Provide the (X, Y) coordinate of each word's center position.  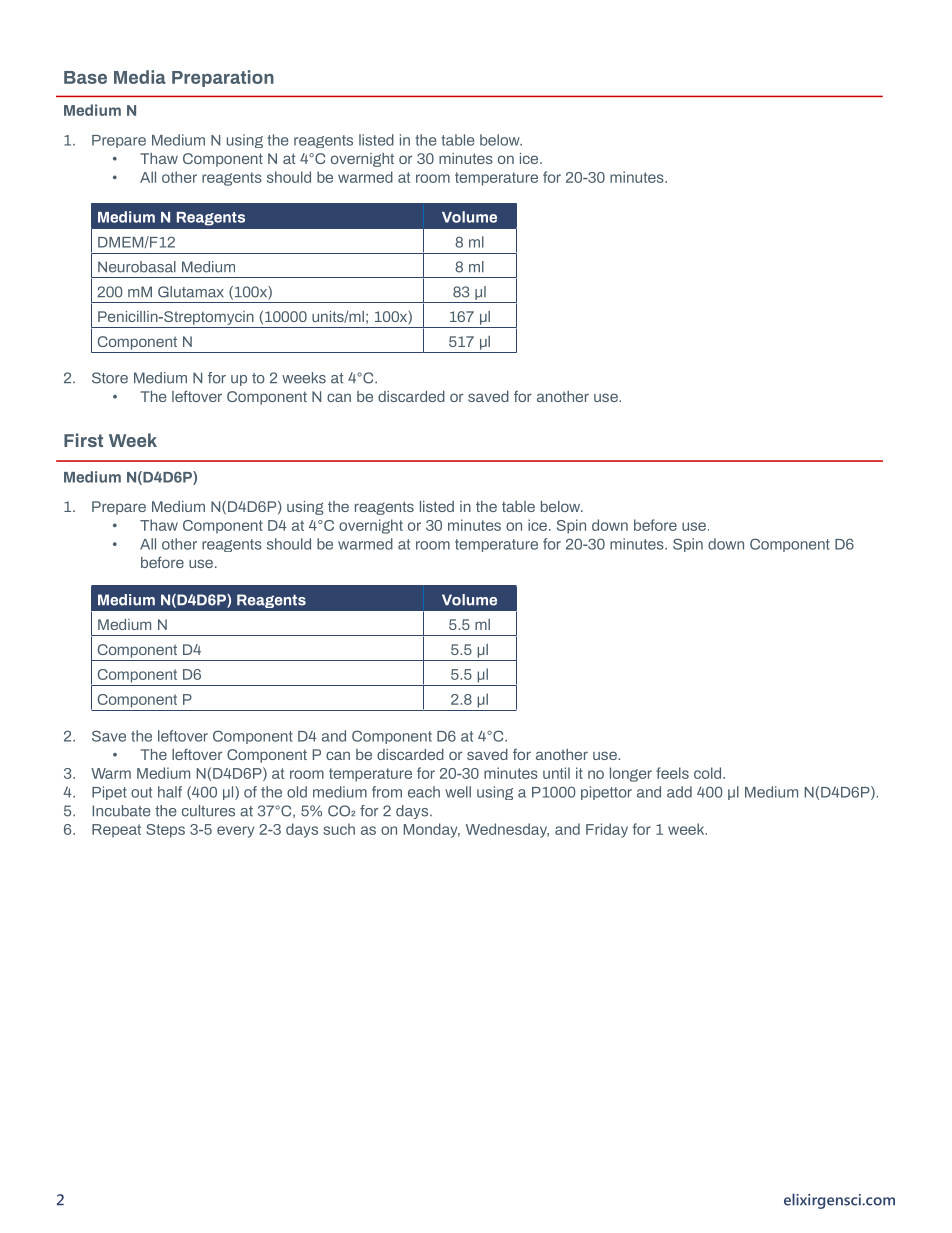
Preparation (223, 78)
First (83, 440)
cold (707, 773)
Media (140, 77)
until (556, 773)
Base (85, 77)
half (170, 792)
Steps (165, 831)
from (387, 792)
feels (672, 773)
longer (631, 774)
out (141, 792)
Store (110, 378)
